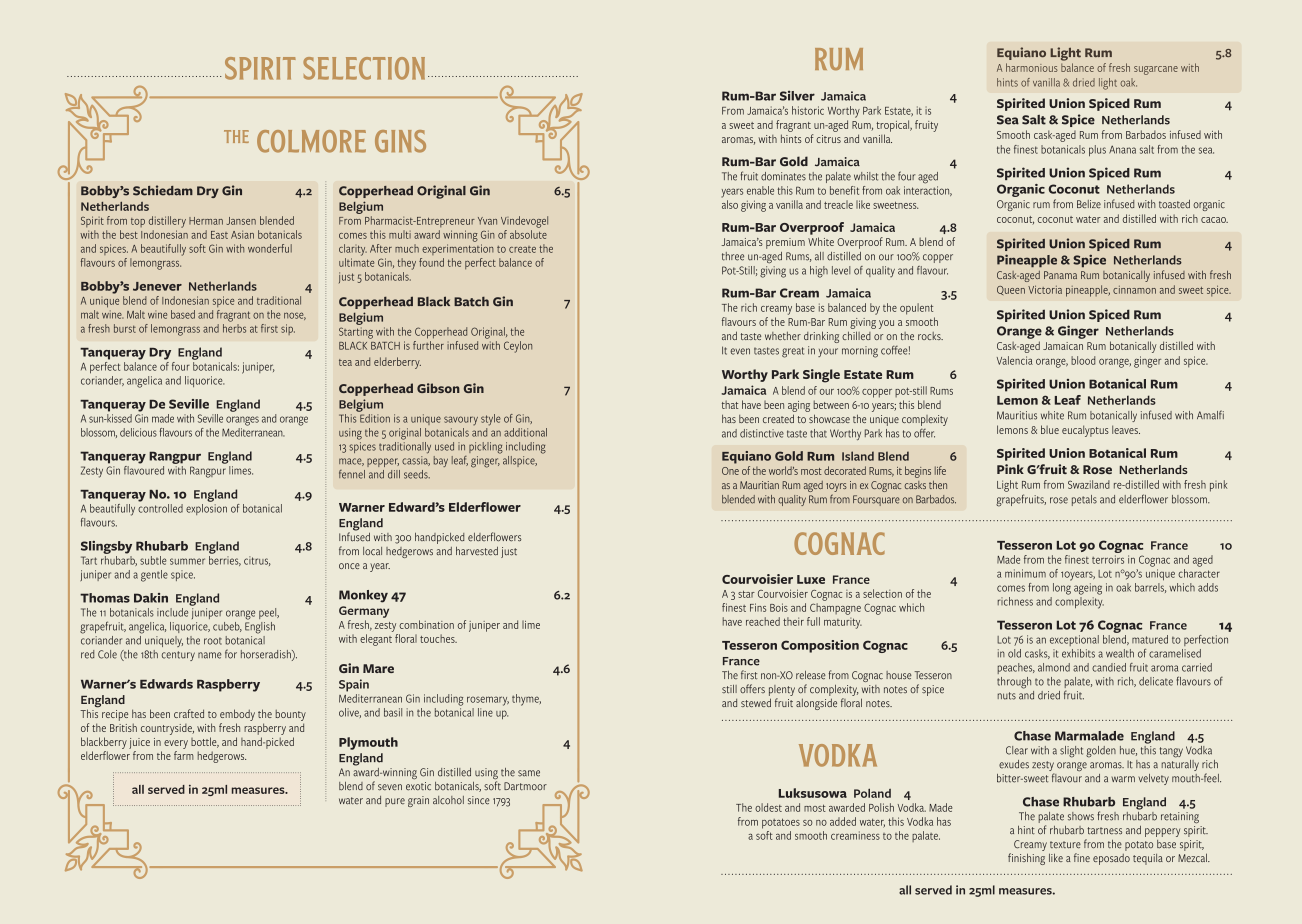 The height and width of the screenshot is (924, 1302). Describe the element at coordinates (762, 433) in the screenshot. I see `distinctive` at that location.
